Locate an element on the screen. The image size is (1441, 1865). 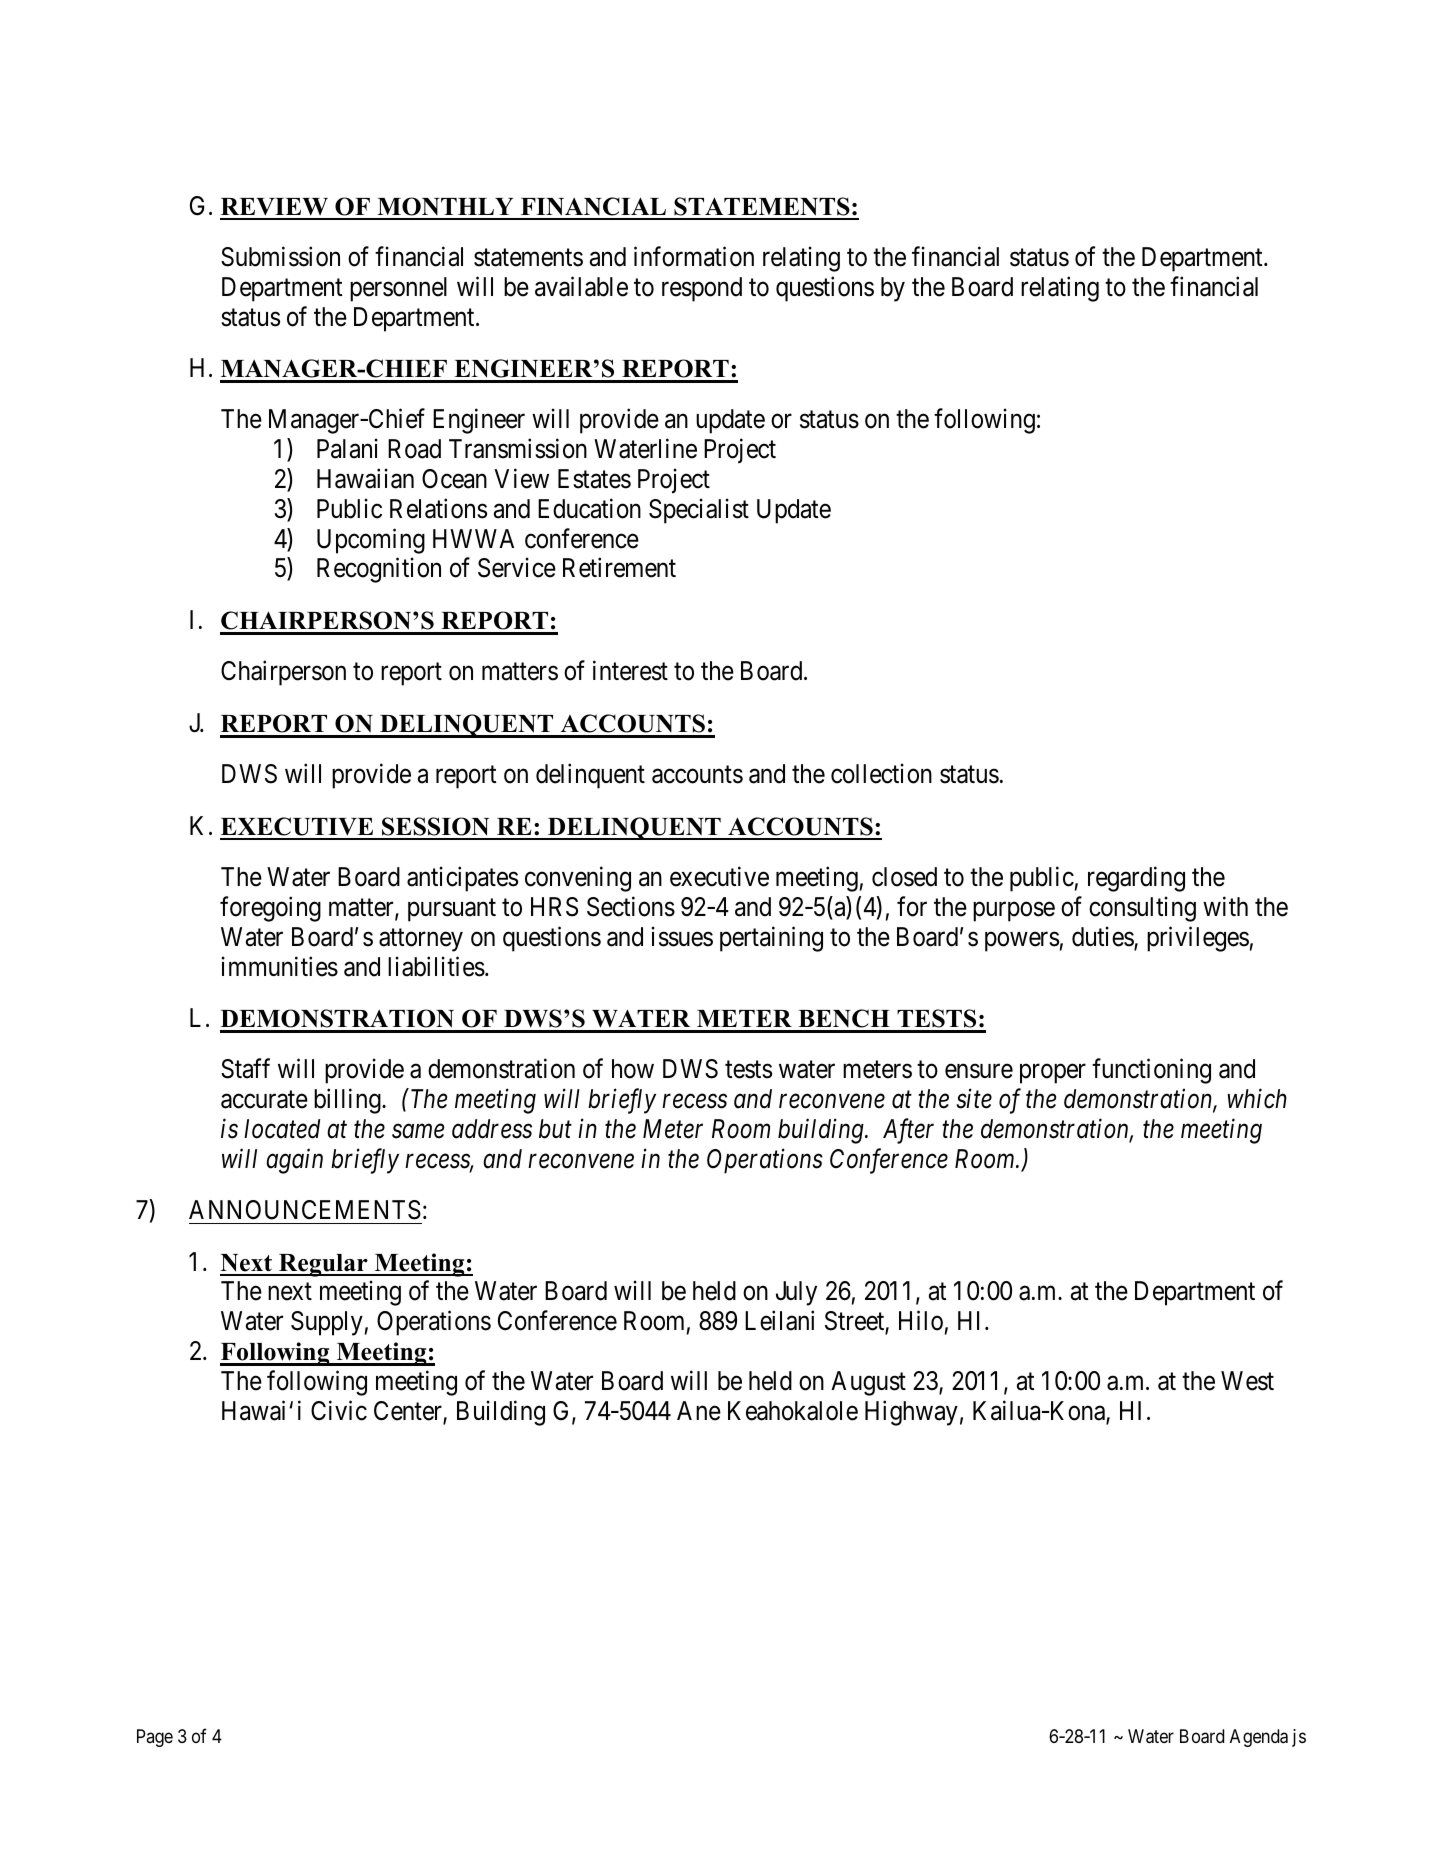
Page is located at coordinates (155, 1738).
